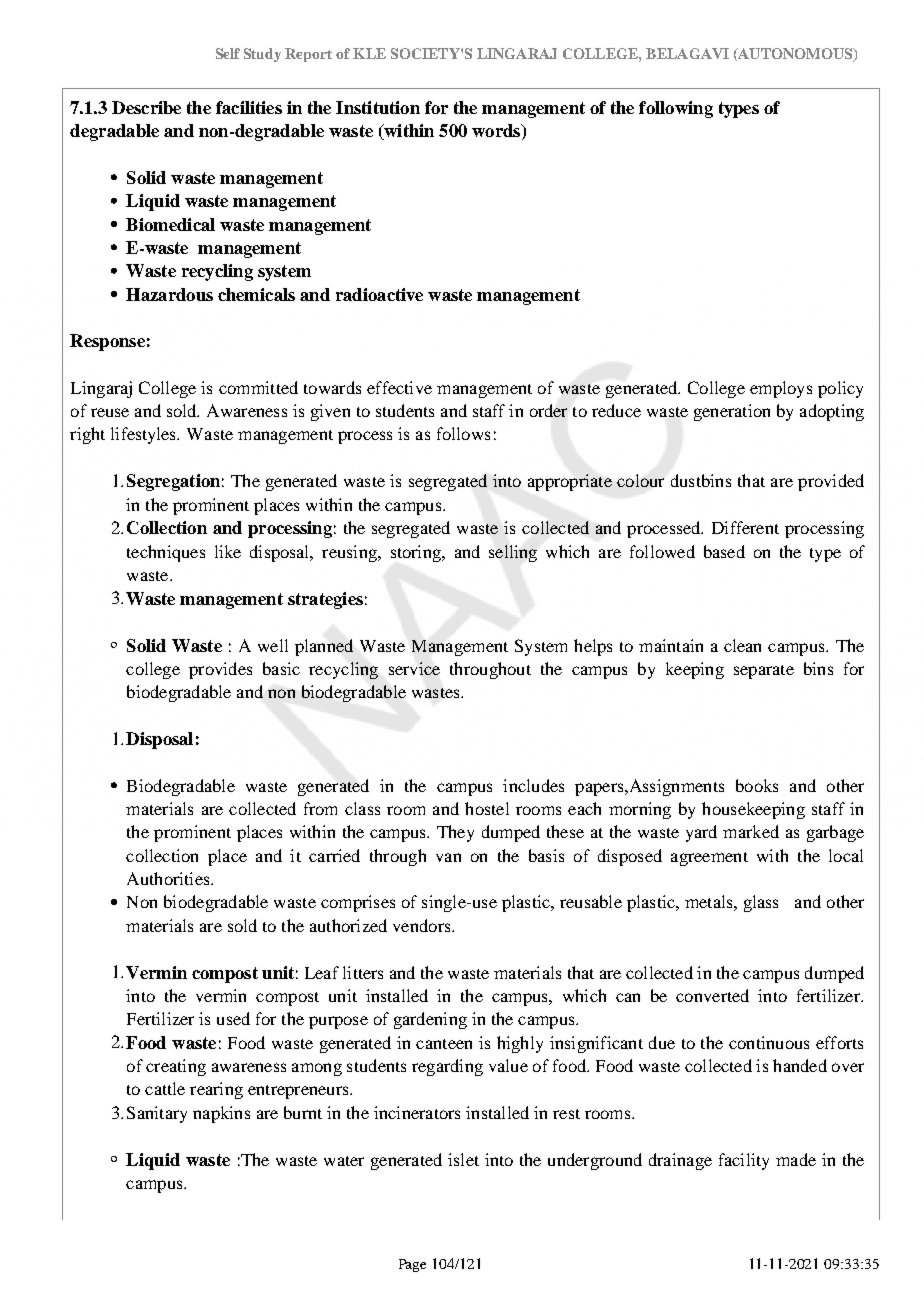 The width and height of the page is (924, 1308). I want to click on AUTONOMOUS, so click(795, 55).
